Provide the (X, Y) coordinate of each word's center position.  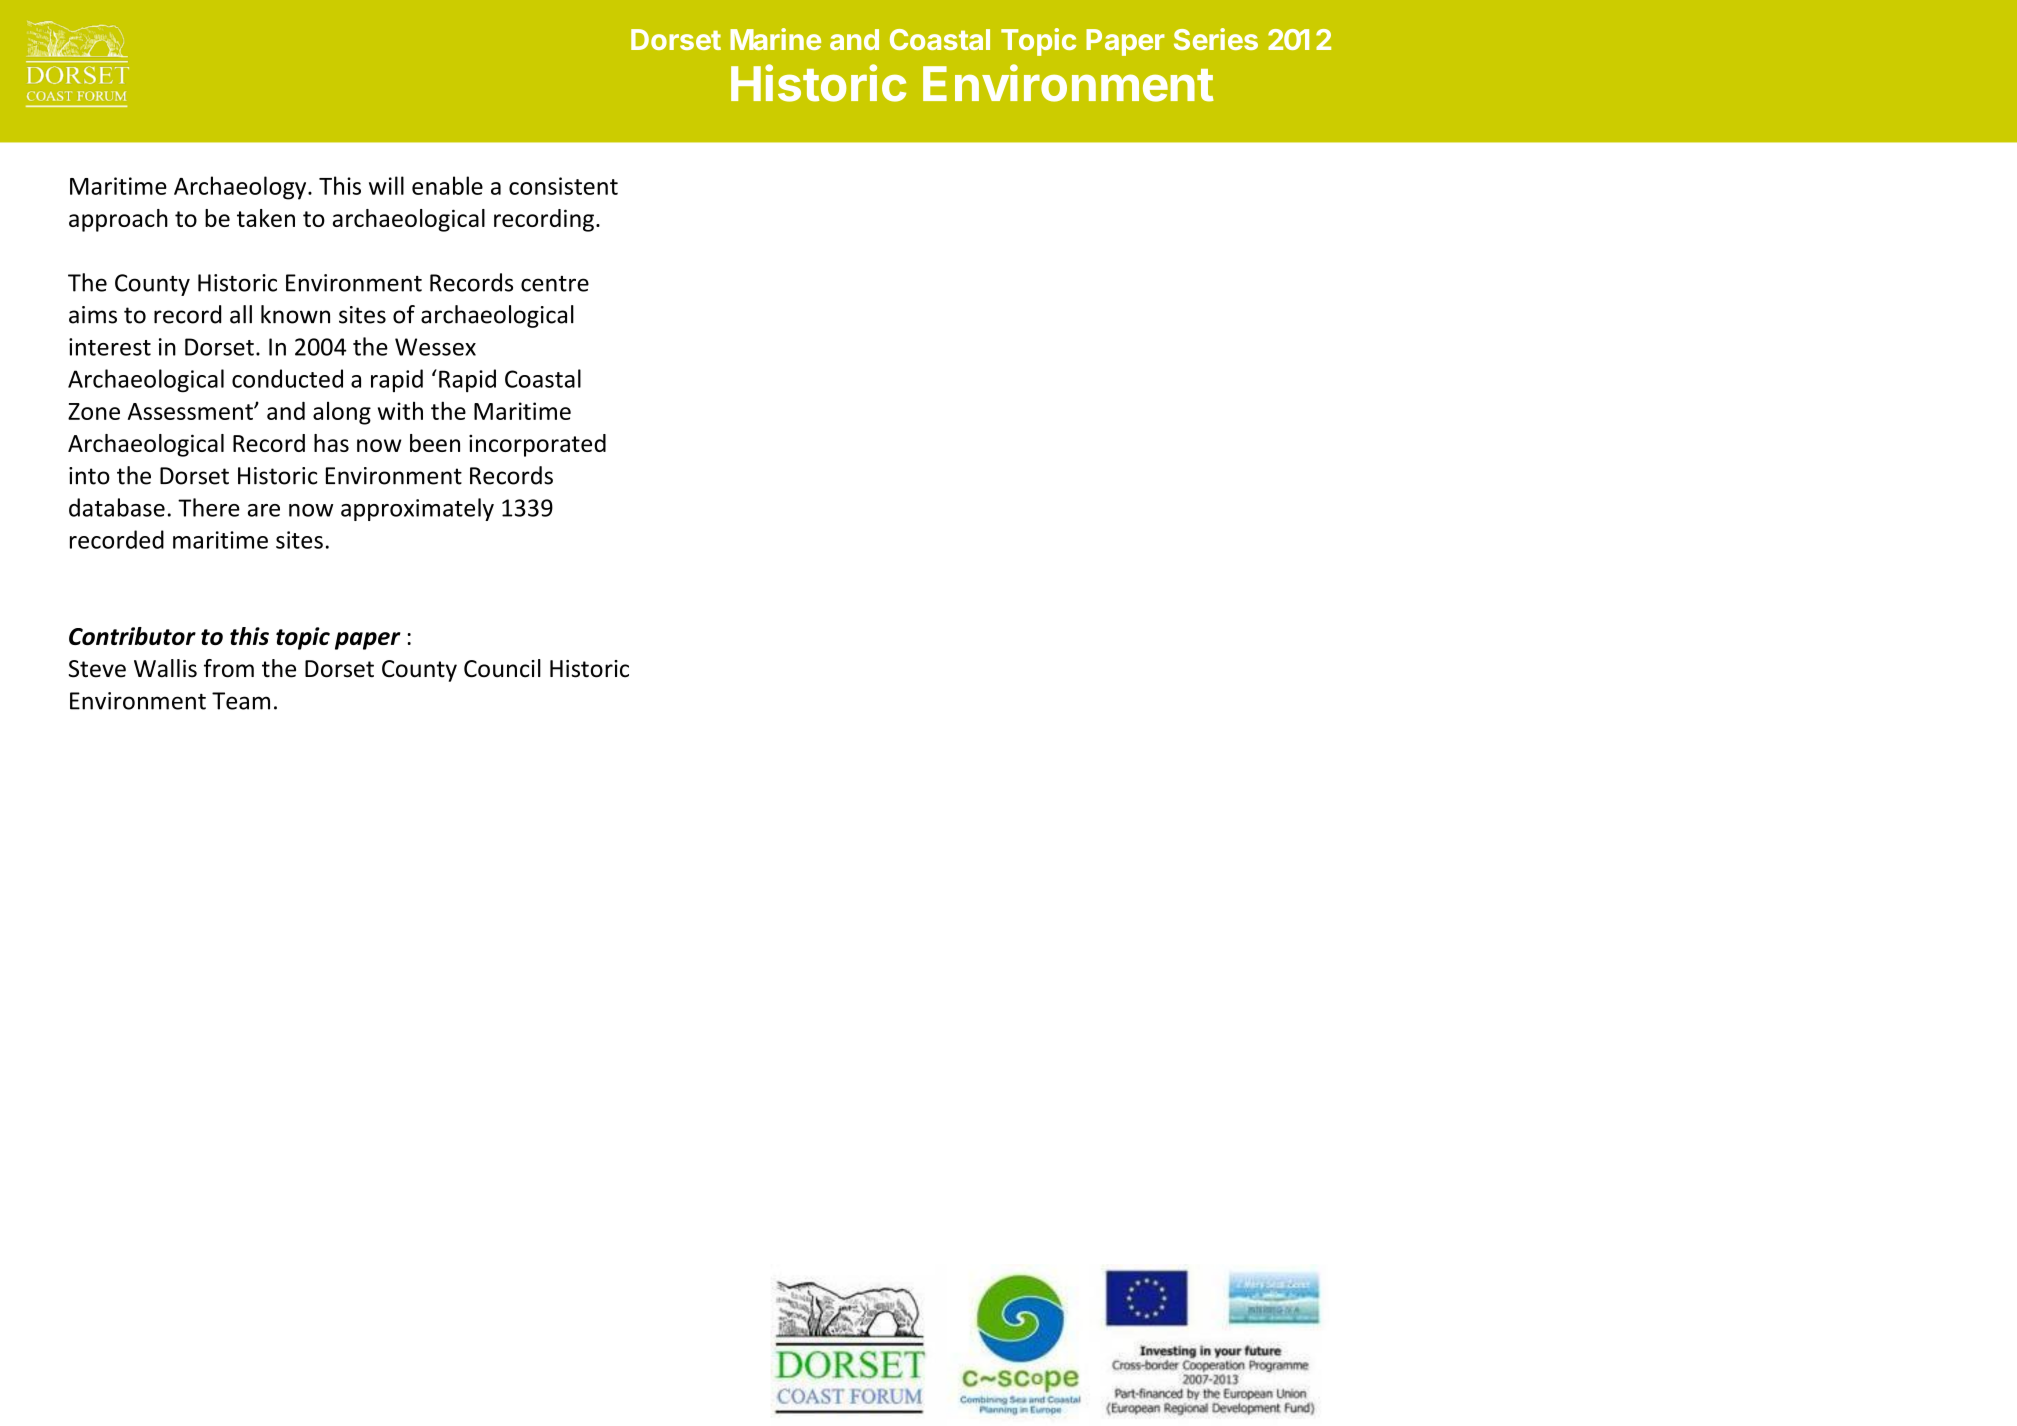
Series (1216, 39)
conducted (287, 378)
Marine (775, 39)
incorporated (537, 445)
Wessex (435, 347)
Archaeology (241, 188)
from (229, 668)
